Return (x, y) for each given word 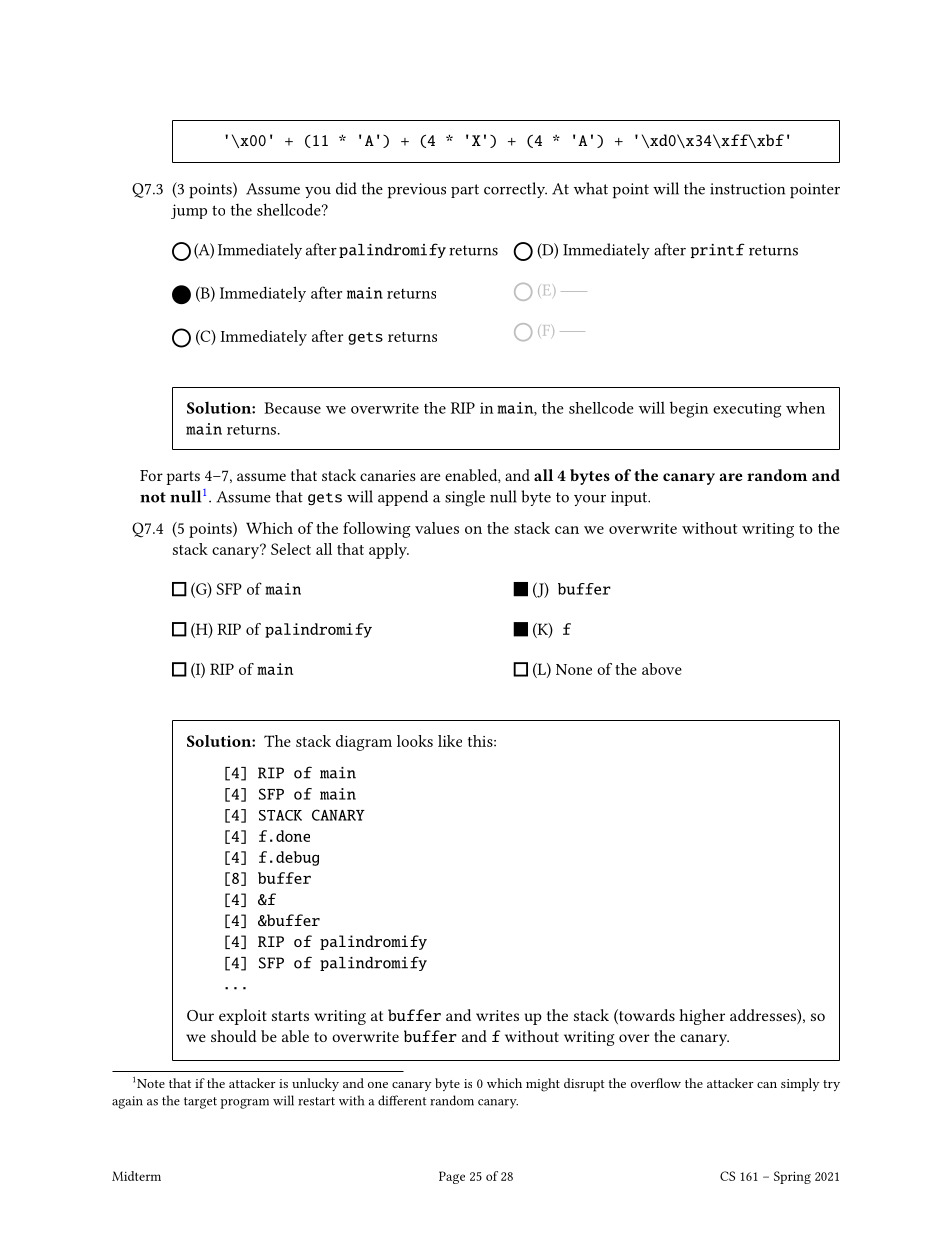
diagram (364, 743)
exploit (243, 1017)
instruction (747, 189)
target (200, 1103)
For (151, 475)
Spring (792, 1177)
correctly (515, 190)
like (450, 741)
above (662, 669)
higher (702, 1017)
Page (452, 1177)
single (465, 498)
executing (747, 410)
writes (497, 1015)
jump (189, 211)
